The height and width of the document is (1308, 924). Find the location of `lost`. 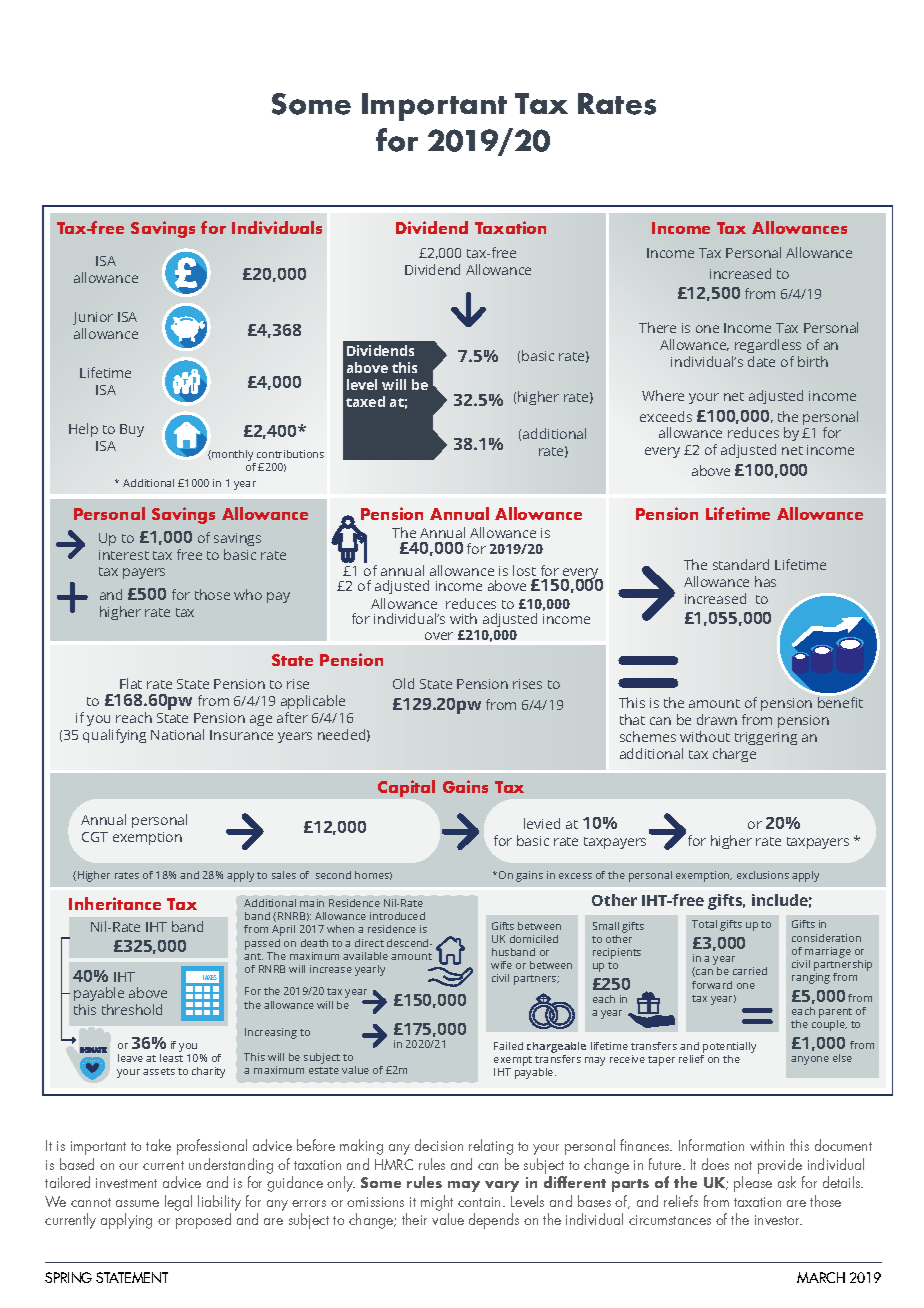

lost is located at coordinates (524, 570).
